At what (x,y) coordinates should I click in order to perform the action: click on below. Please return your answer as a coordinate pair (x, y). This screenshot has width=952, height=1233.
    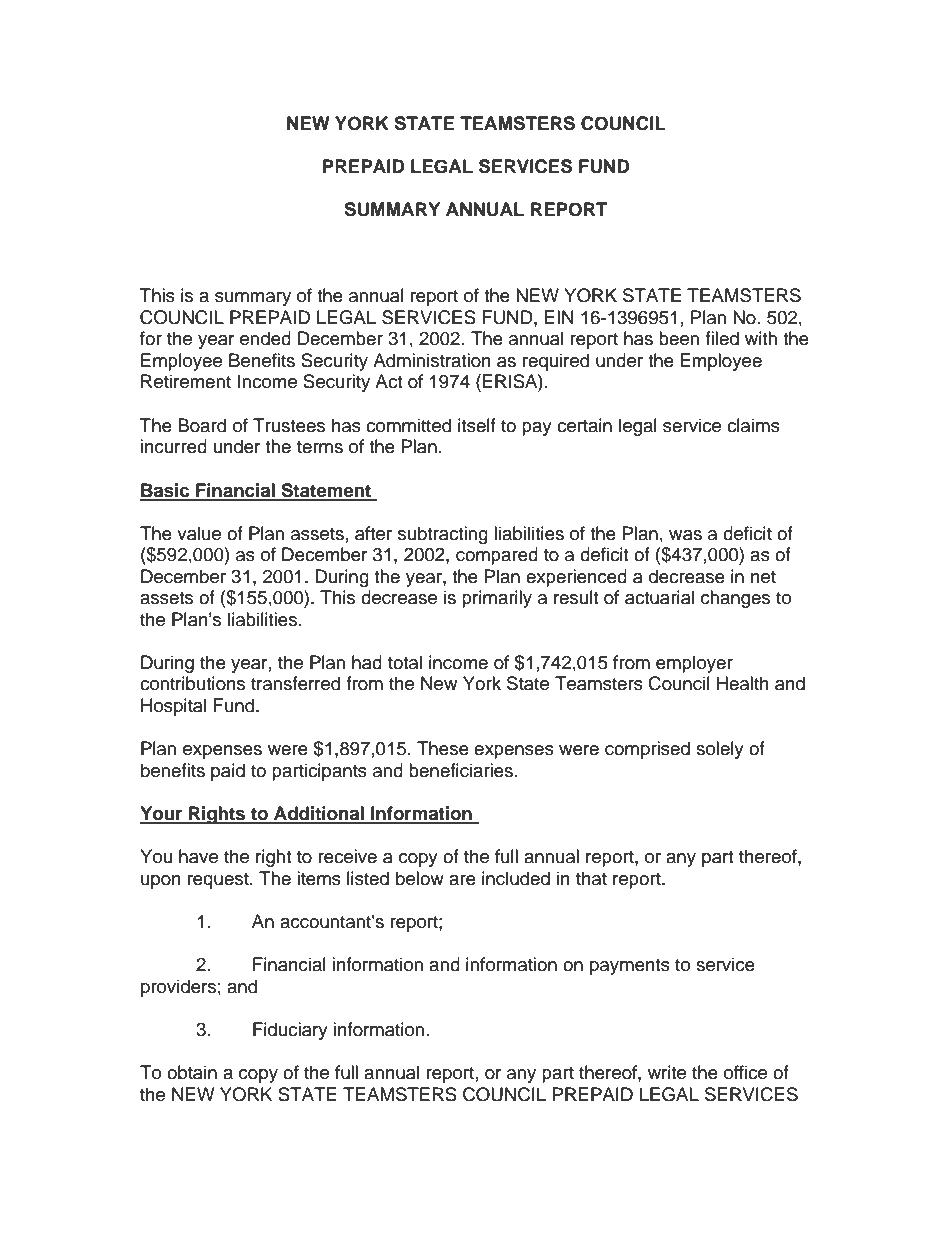
    Looking at the image, I should click on (420, 878).
